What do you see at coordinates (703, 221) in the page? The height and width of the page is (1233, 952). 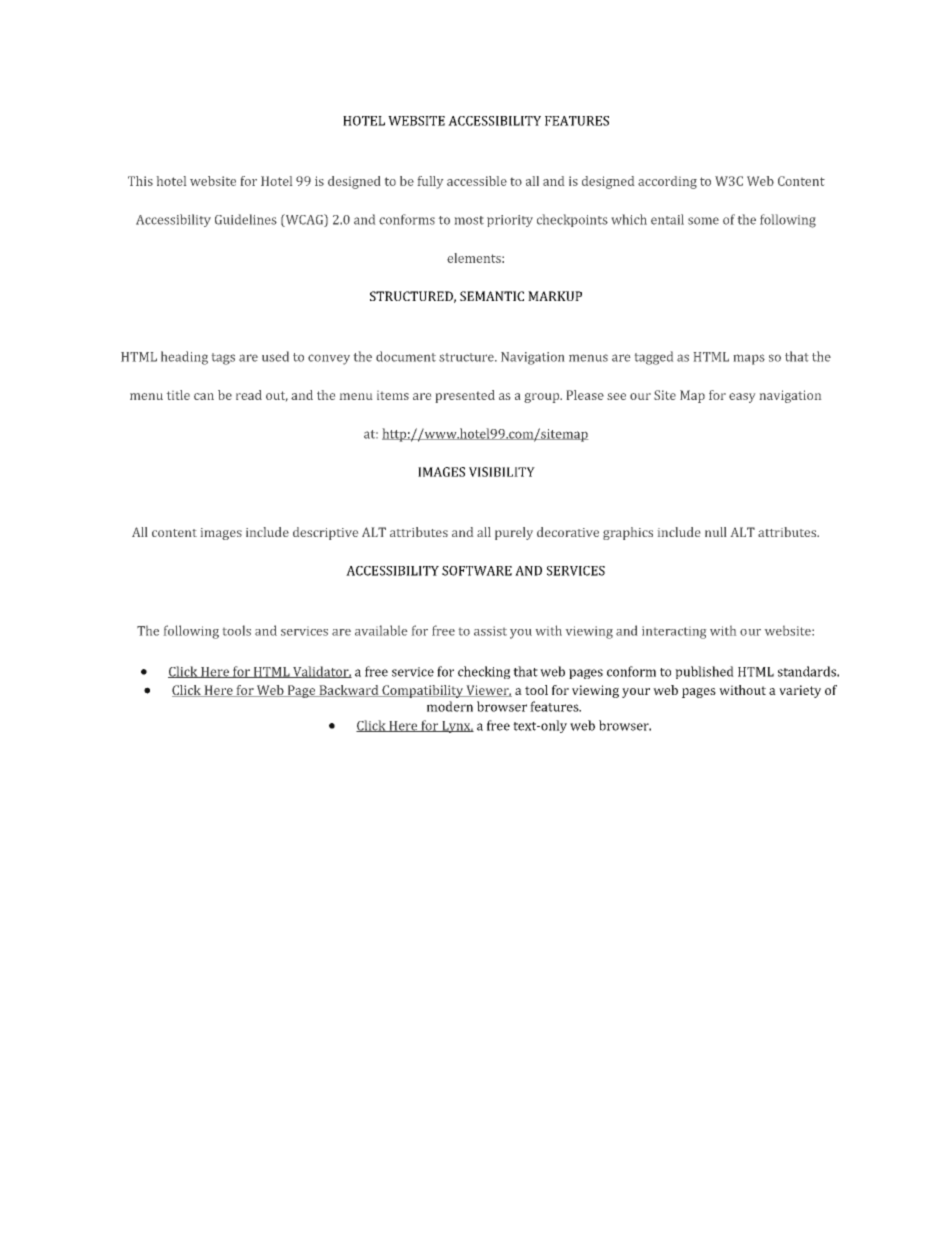 I see `some` at bounding box center [703, 221].
